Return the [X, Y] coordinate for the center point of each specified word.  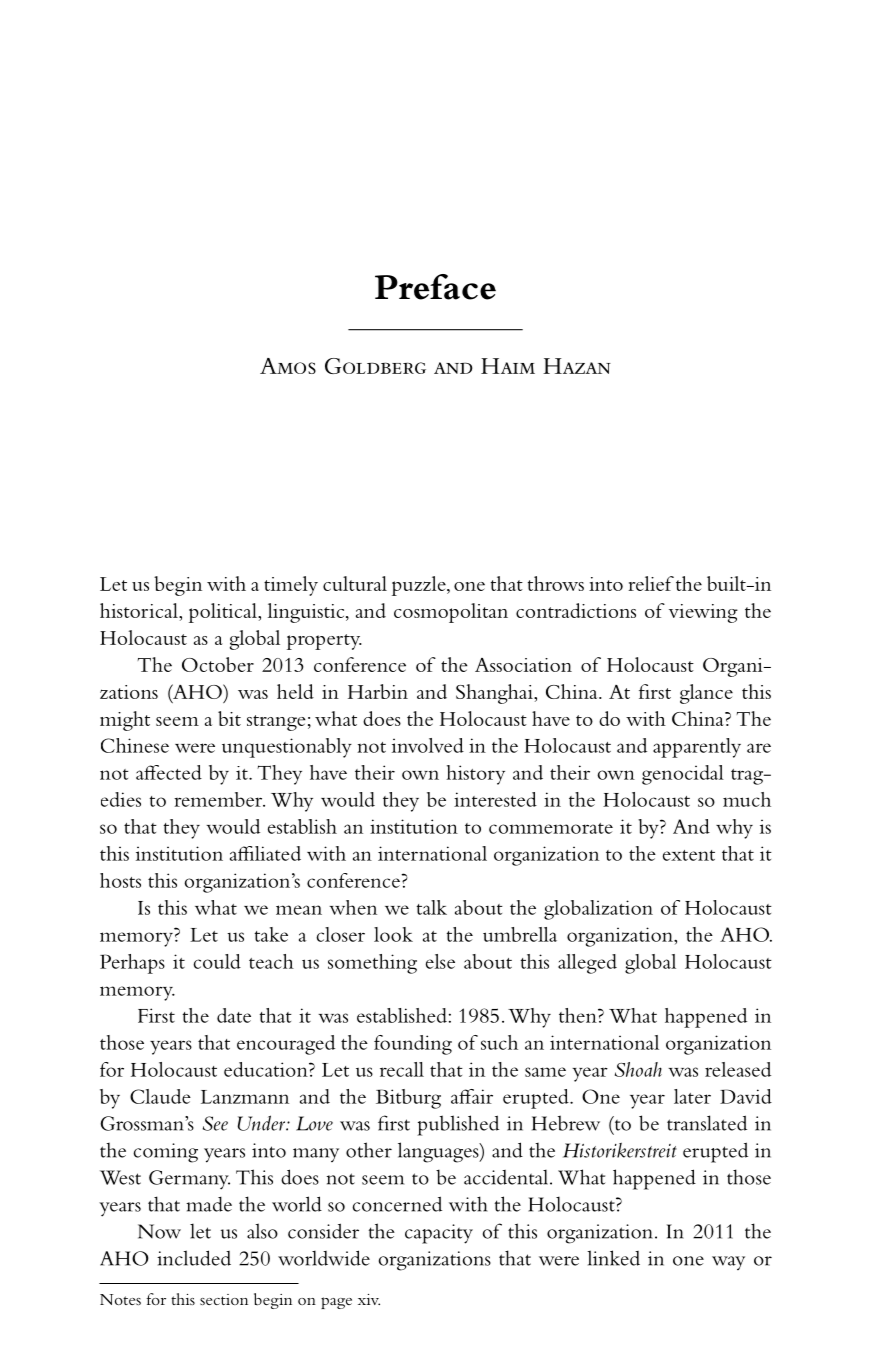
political [224, 613]
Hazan [577, 366]
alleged [587, 964]
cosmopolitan [451, 613]
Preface [435, 287]
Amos [288, 366]
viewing [703, 613]
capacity [439, 1234]
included [194, 1258]
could [217, 961]
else [440, 961]
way [728, 1263]
